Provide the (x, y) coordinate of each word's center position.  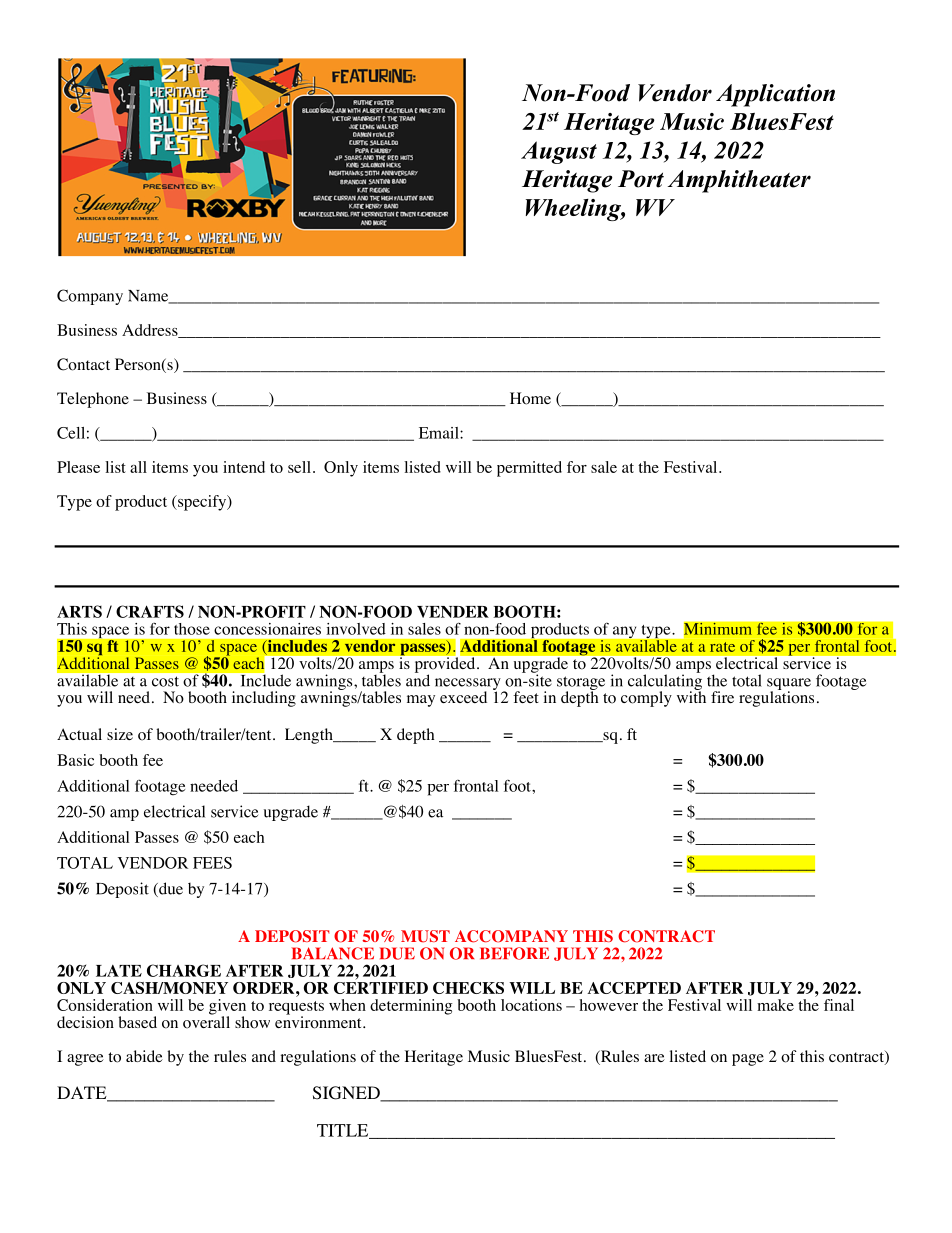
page (748, 1060)
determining (411, 1007)
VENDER (453, 612)
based (137, 1022)
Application (775, 95)
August (559, 152)
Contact (83, 364)
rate (722, 647)
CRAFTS (150, 611)
